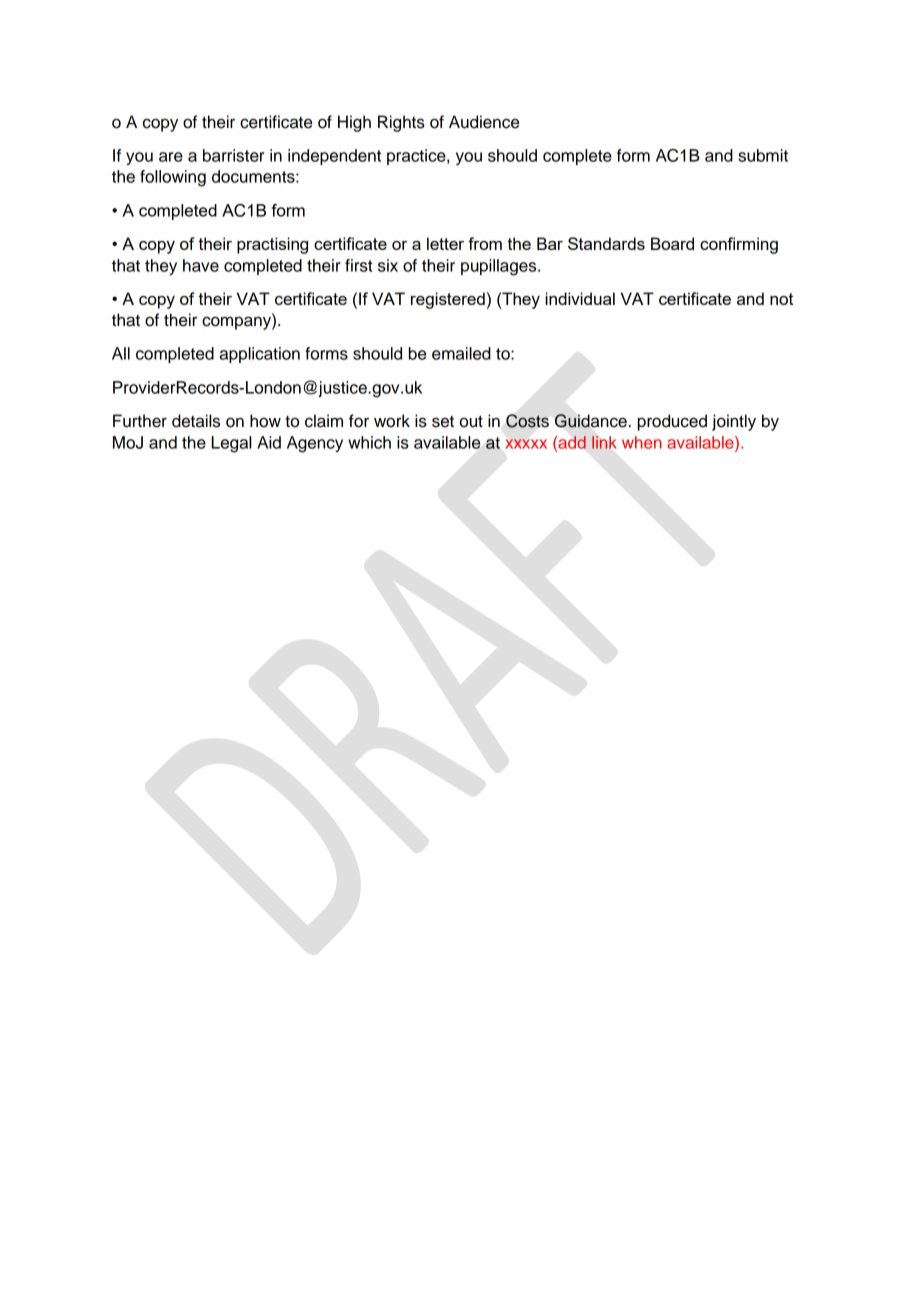  I want to click on set, so click(443, 422).
